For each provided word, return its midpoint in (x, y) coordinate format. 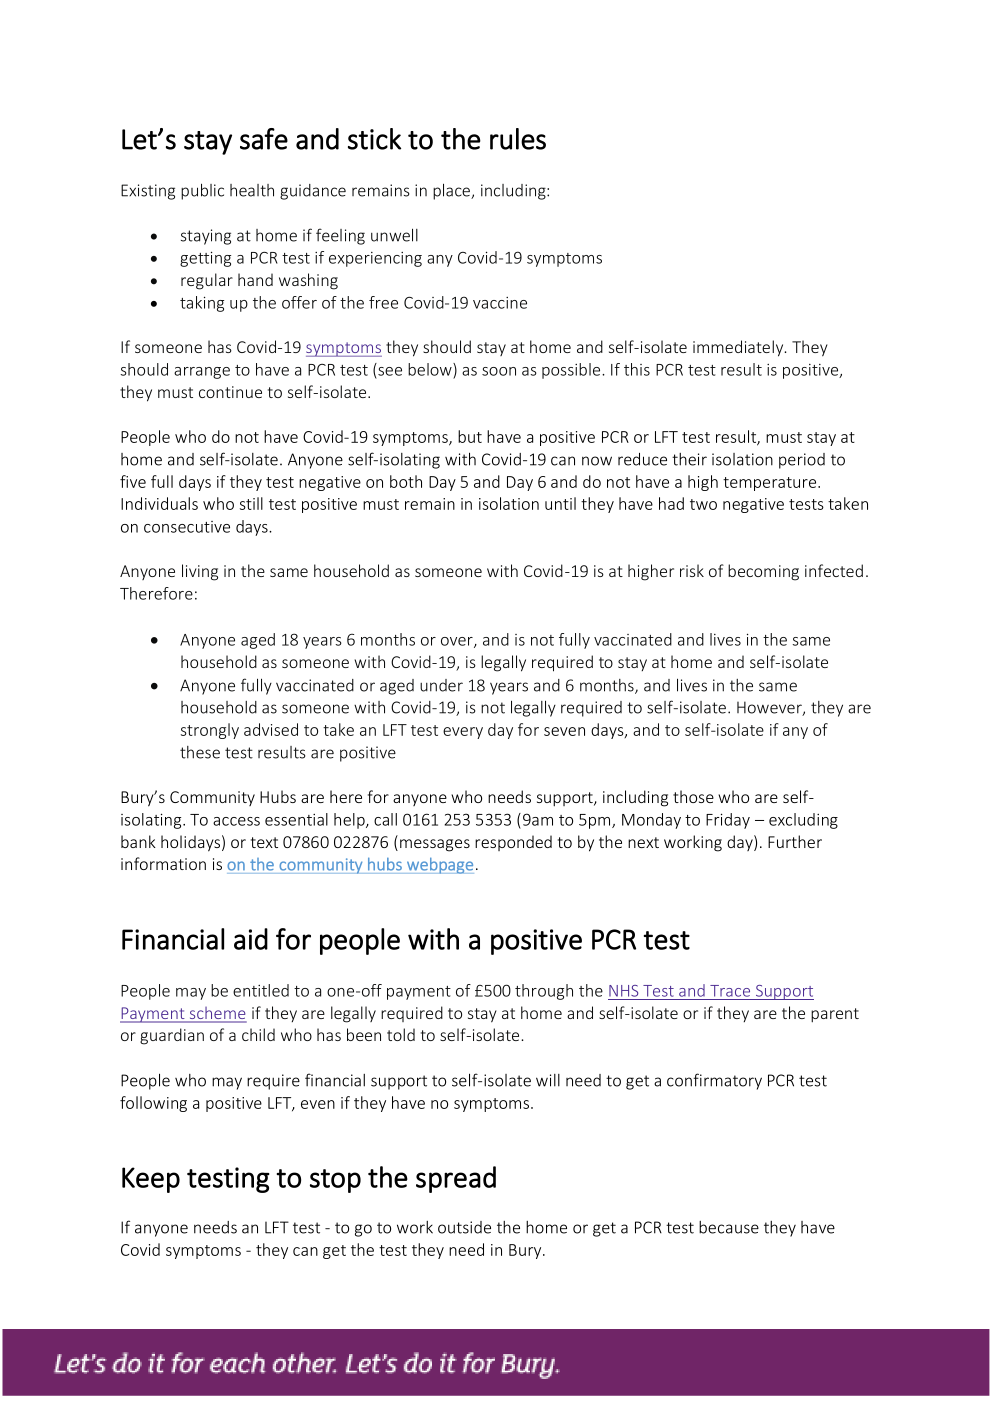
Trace (730, 991)
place (452, 191)
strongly (210, 731)
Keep (151, 1180)
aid (251, 939)
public (202, 191)
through (544, 992)
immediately (739, 348)
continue (230, 392)
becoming (763, 572)
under (441, 685)
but (470, 436)
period (802, 461)
